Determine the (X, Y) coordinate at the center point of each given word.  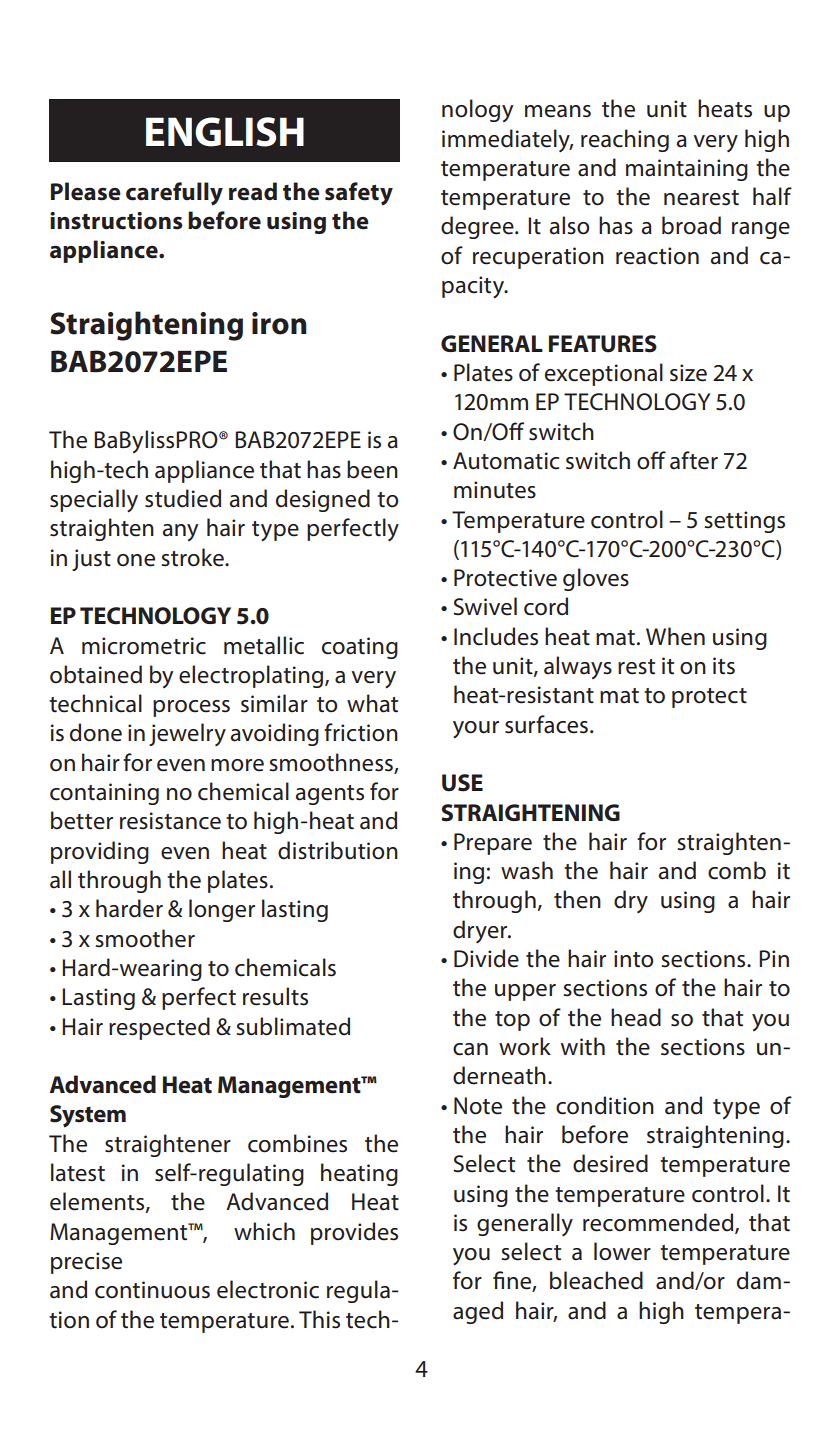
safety (359, 194)
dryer (481, 931)
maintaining (687, 170)
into (633, 959)
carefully (174, 194)
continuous (152, 1290)
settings (744, 522)
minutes (495, 490)
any (180, 532)
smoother (145, 938)
